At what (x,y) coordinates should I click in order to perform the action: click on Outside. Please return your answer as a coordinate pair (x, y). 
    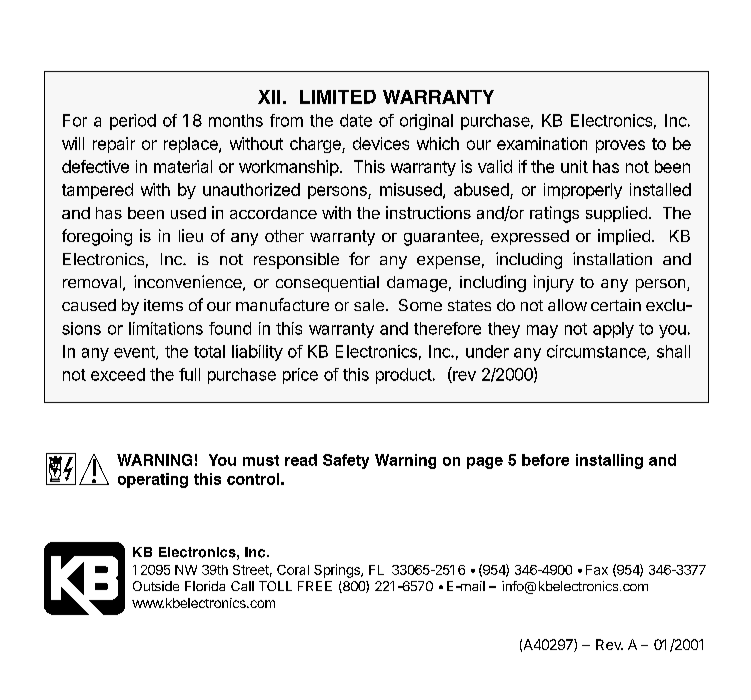
    Looking at the image, I should click on (156, 586).
